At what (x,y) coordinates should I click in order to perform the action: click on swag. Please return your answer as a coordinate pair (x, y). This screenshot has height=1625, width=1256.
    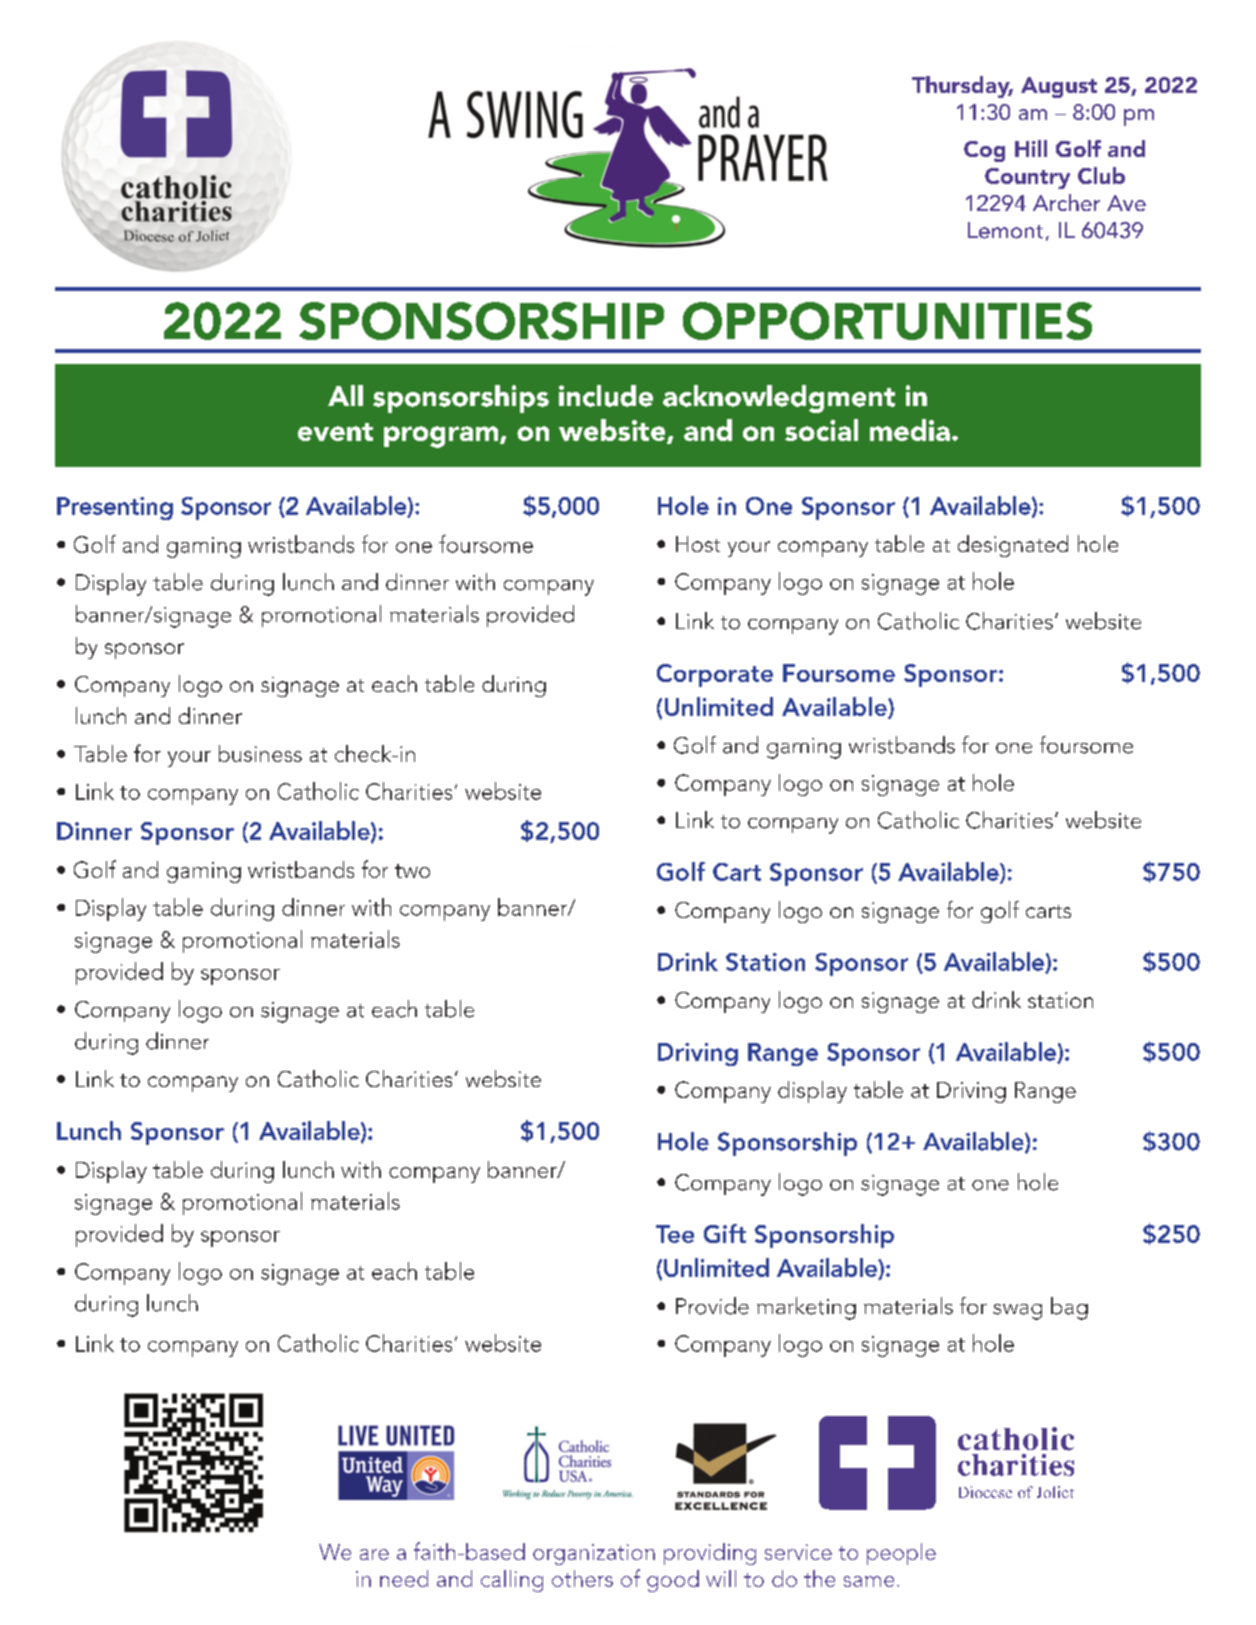
    Looking at the image, I should click on (1017, 1312).
